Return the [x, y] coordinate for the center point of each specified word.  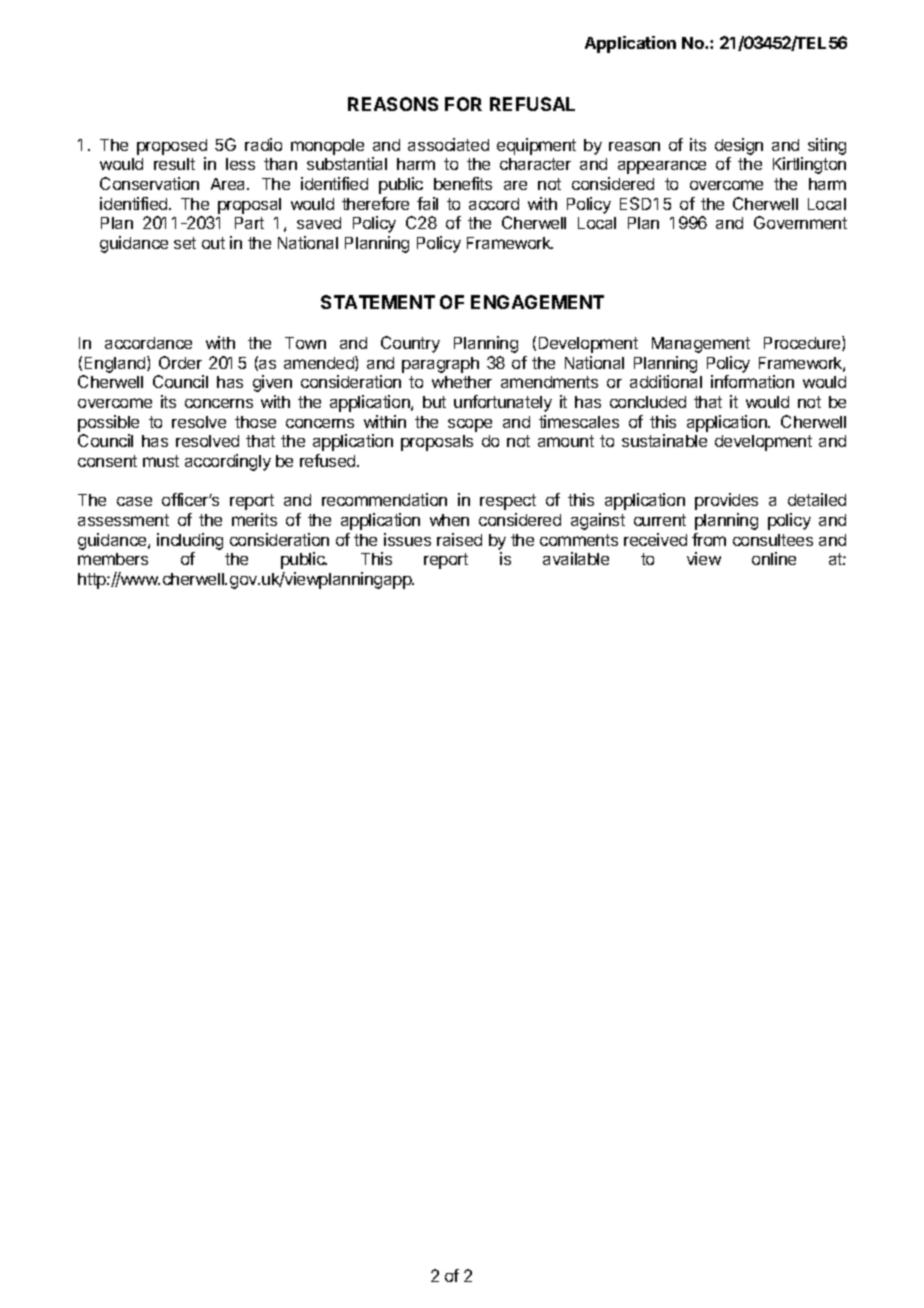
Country [410, 344]
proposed [172, 147]
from [709, 539]
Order [180, 362]
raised [459, 539]
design [739, 148]
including [190, 541]
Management [701, 345]
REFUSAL [532, 104]
